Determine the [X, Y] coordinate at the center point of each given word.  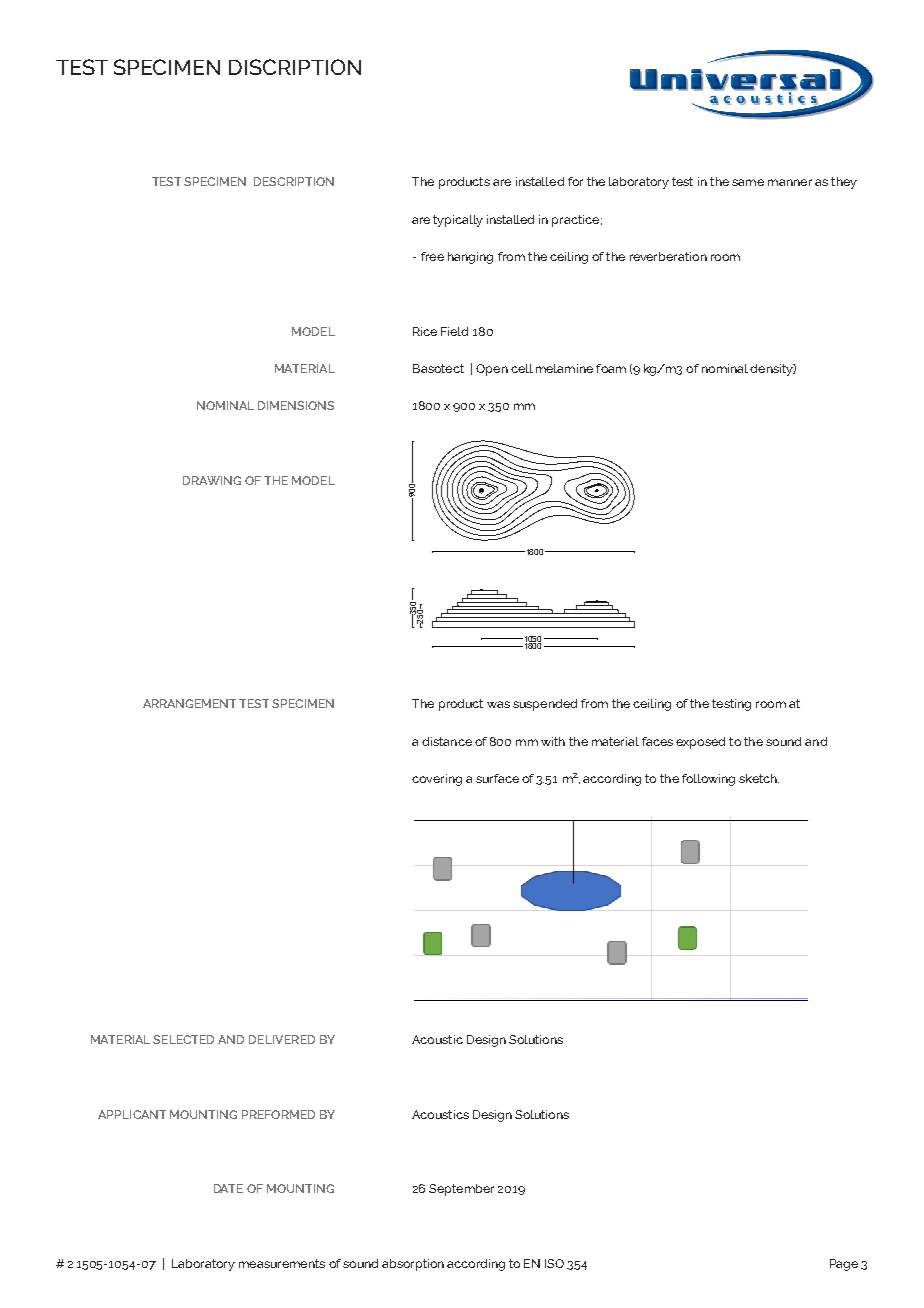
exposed [700, 743]
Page [844, 1265]
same [748, 182]
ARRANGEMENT [189, 703]
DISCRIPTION [295, 67]
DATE [228, 1188]
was [498, 704]
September [461, 1190]
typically [458, 221]
